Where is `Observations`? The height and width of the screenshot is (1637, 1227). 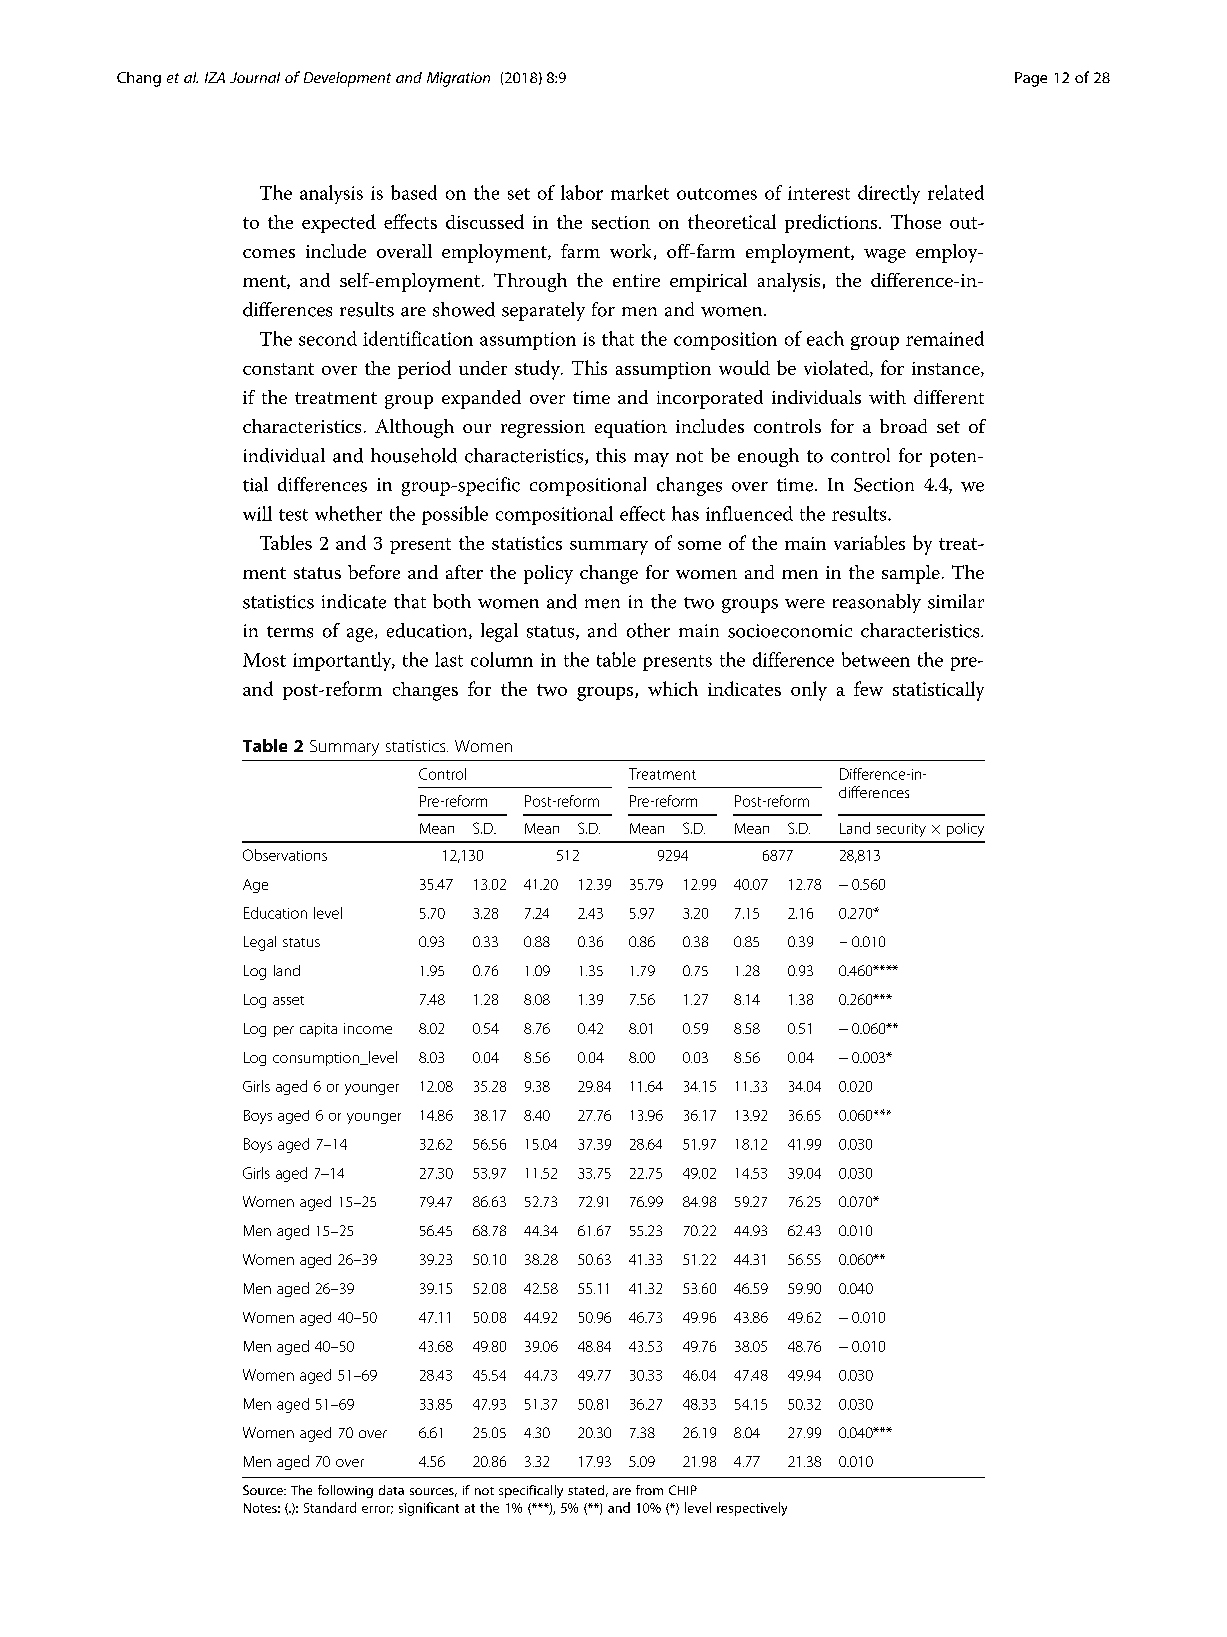 Observations is located at coordinates (285, 855).
